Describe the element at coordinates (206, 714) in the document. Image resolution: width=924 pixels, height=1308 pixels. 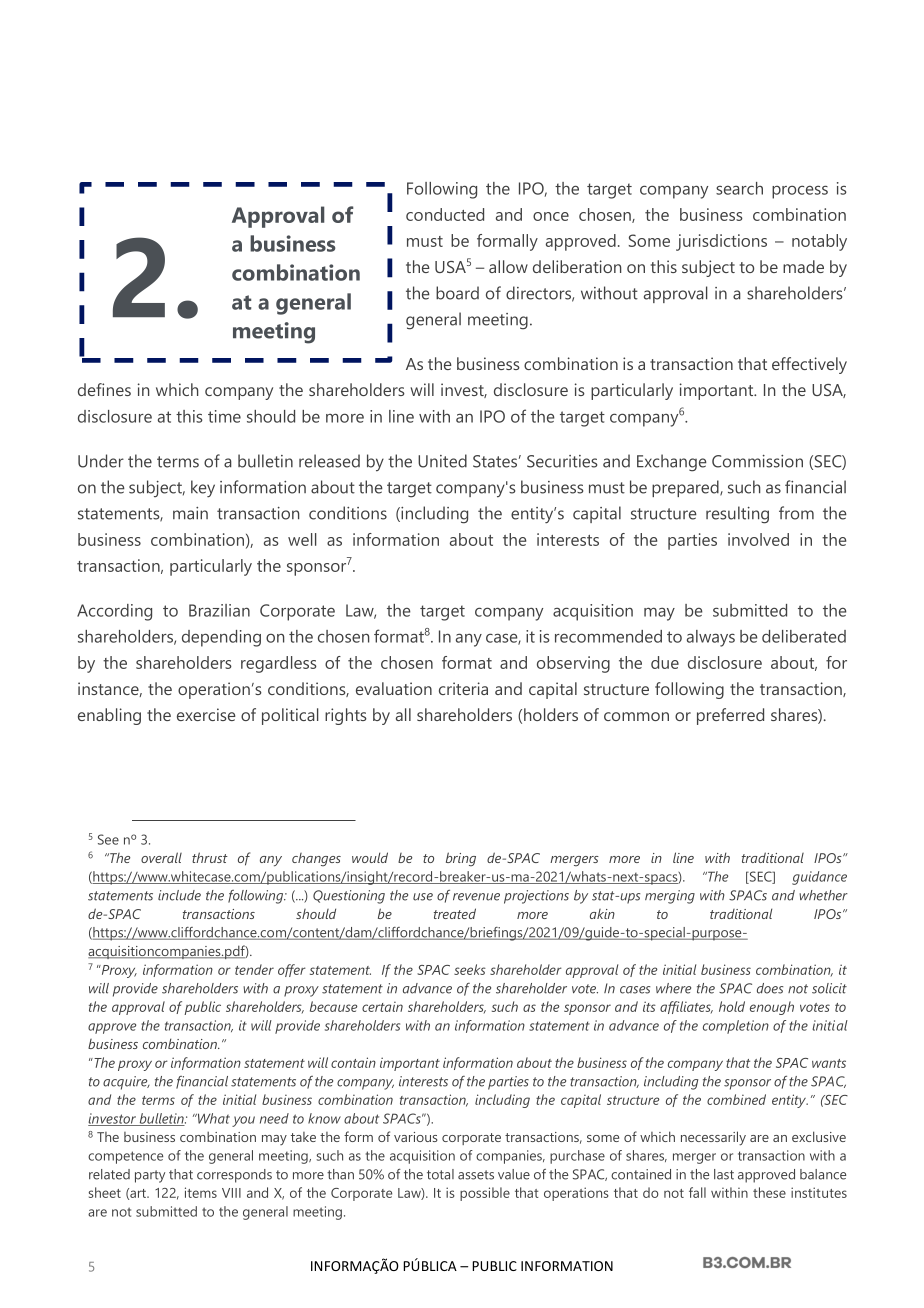
I see `exercise` at that location.
